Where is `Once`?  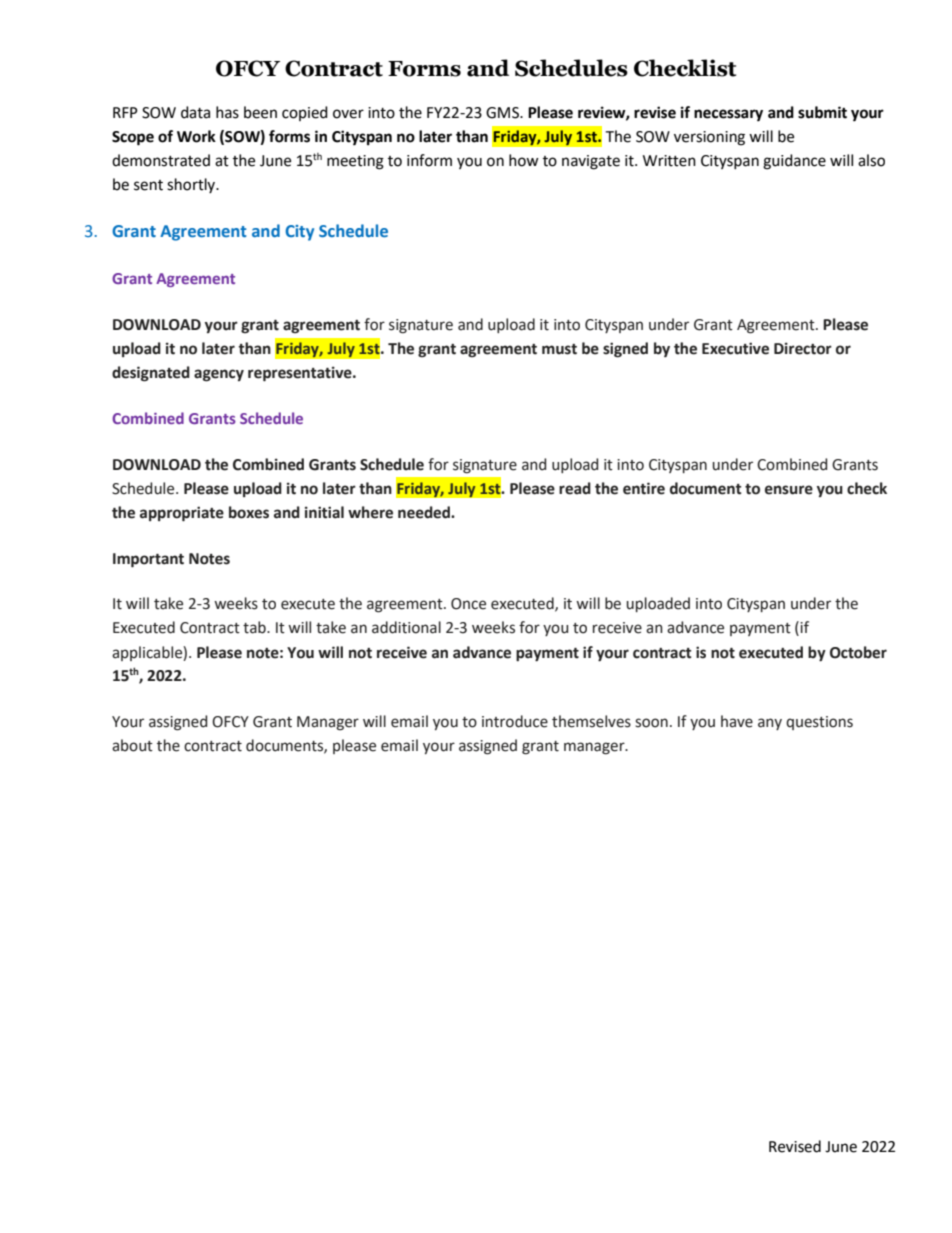 Once is located at coordinates (468, 604).
